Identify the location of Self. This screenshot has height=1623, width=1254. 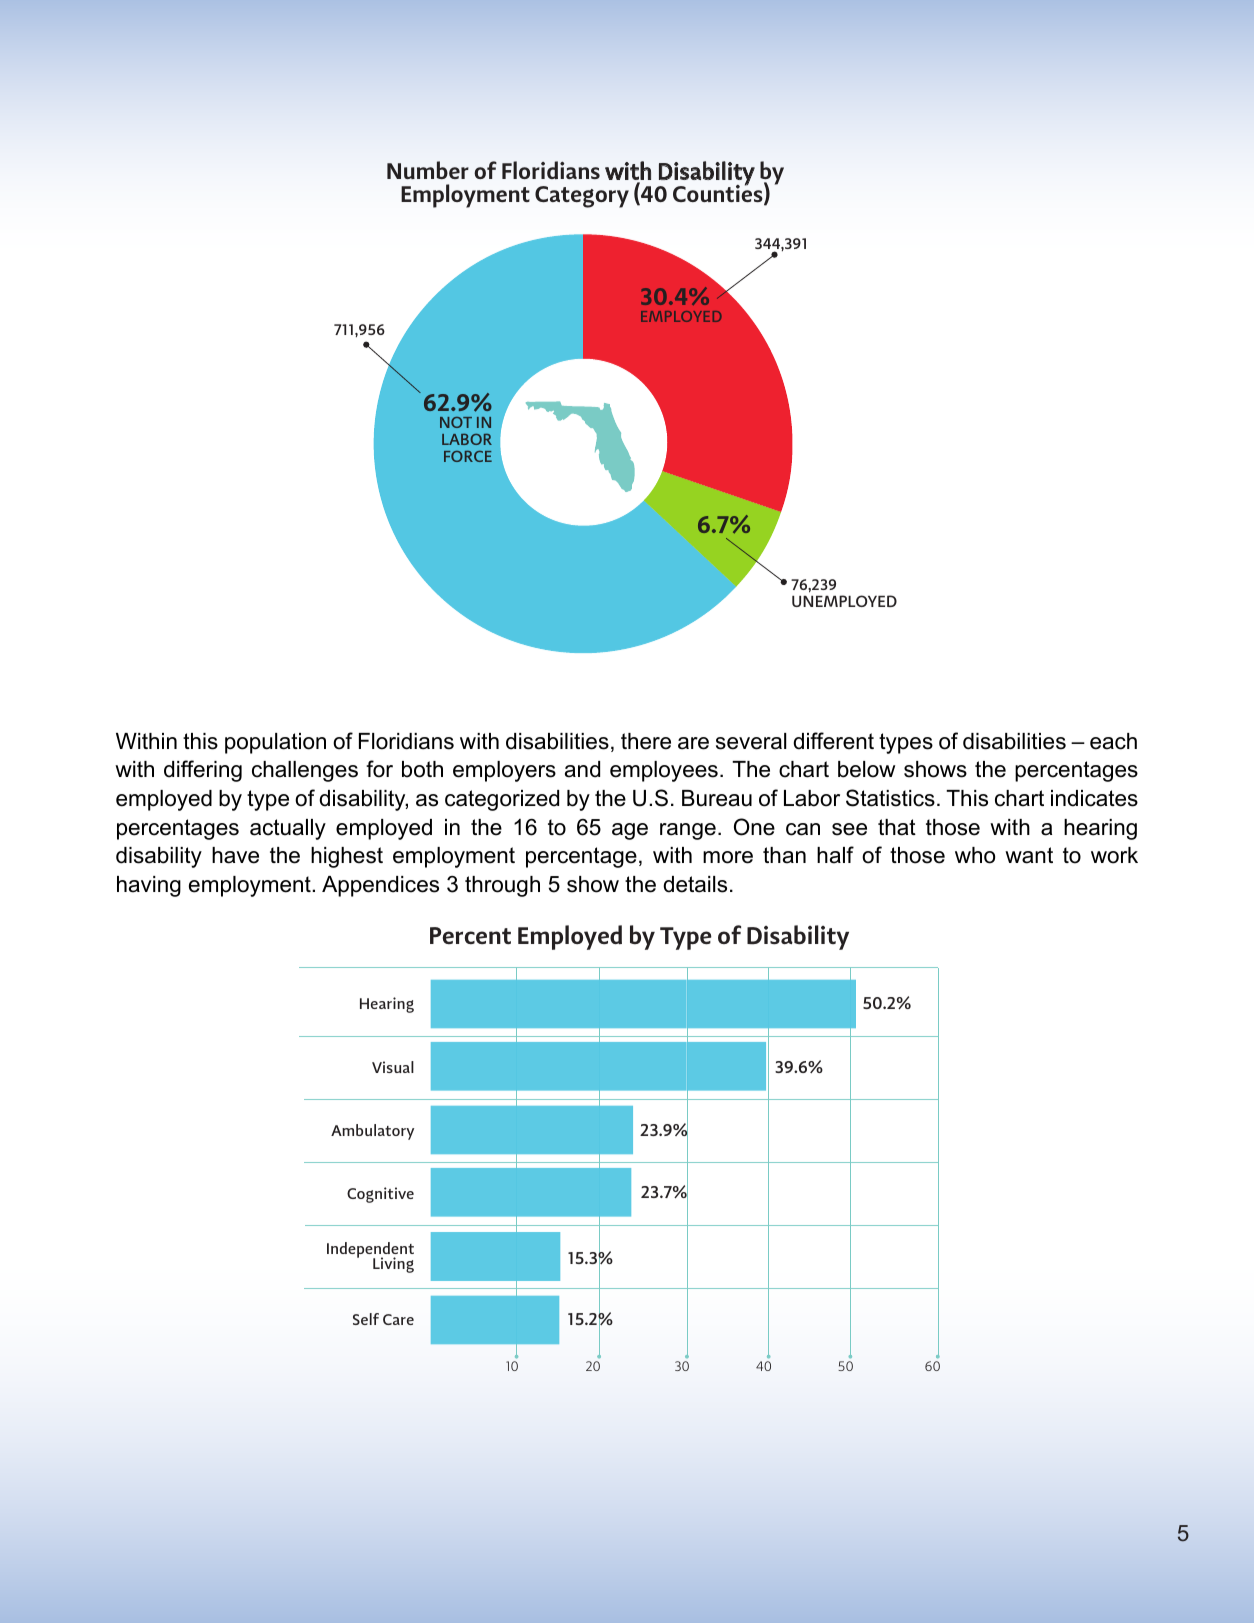
(366, 1319).
